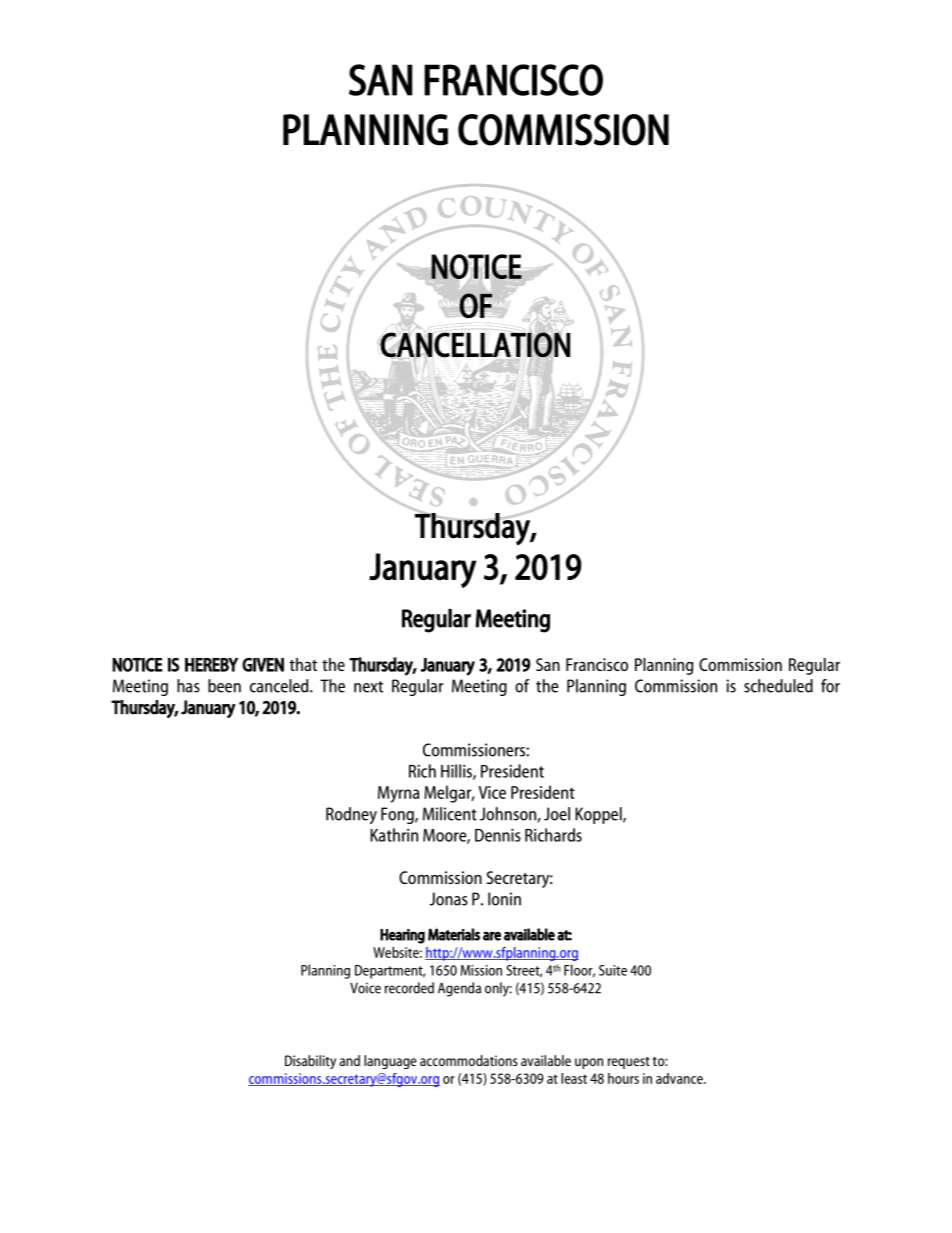 This screenshot has height=1233, width=952. Describe the element at coordinates (778, 686) in the screenshot. I see `scheduled` at that location.
